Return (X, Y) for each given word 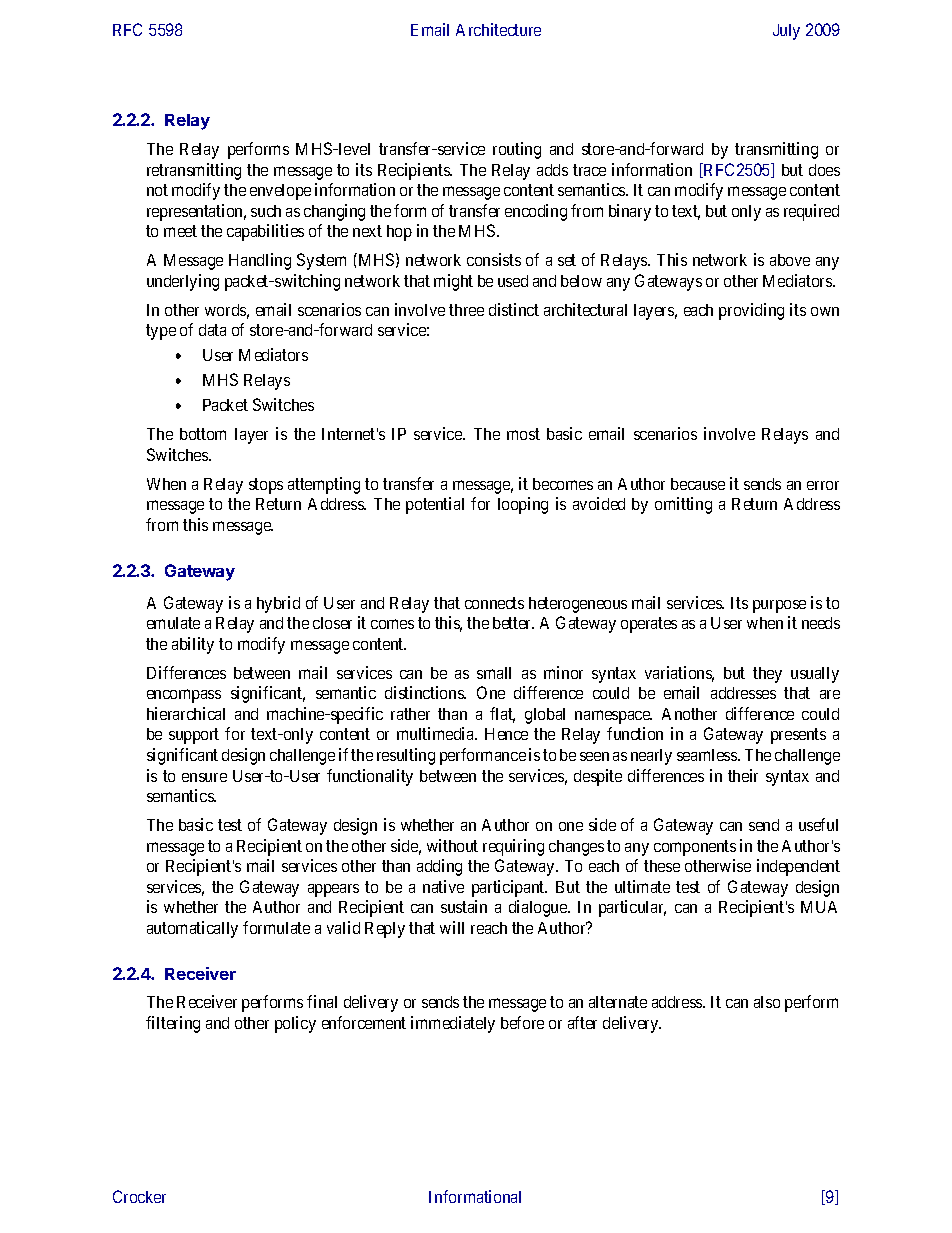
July (786, 32)
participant (509, 888)
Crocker (139, 1196)
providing (751, 311)
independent (798, 867)
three (466, 310)
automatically (192, 929)
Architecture (498, 29)
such (266, 211)
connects (494, 603)
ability (193, 645)
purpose (779, 606)
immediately (453, 1024)
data (212, 330)
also (767, 1002)
